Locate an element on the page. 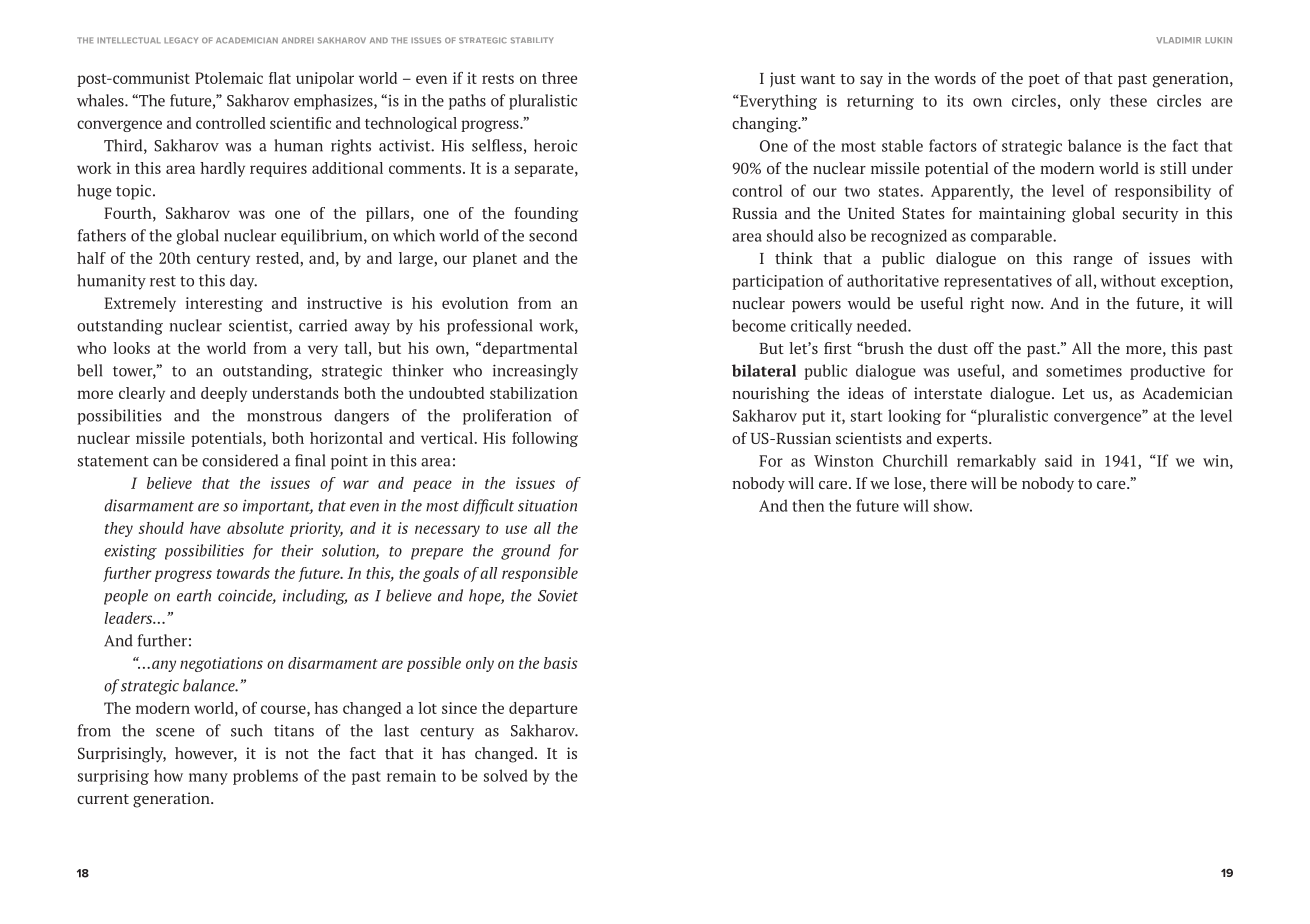 The height and width of the page is (924, 1310). many is located at coordinates (208, 779).
